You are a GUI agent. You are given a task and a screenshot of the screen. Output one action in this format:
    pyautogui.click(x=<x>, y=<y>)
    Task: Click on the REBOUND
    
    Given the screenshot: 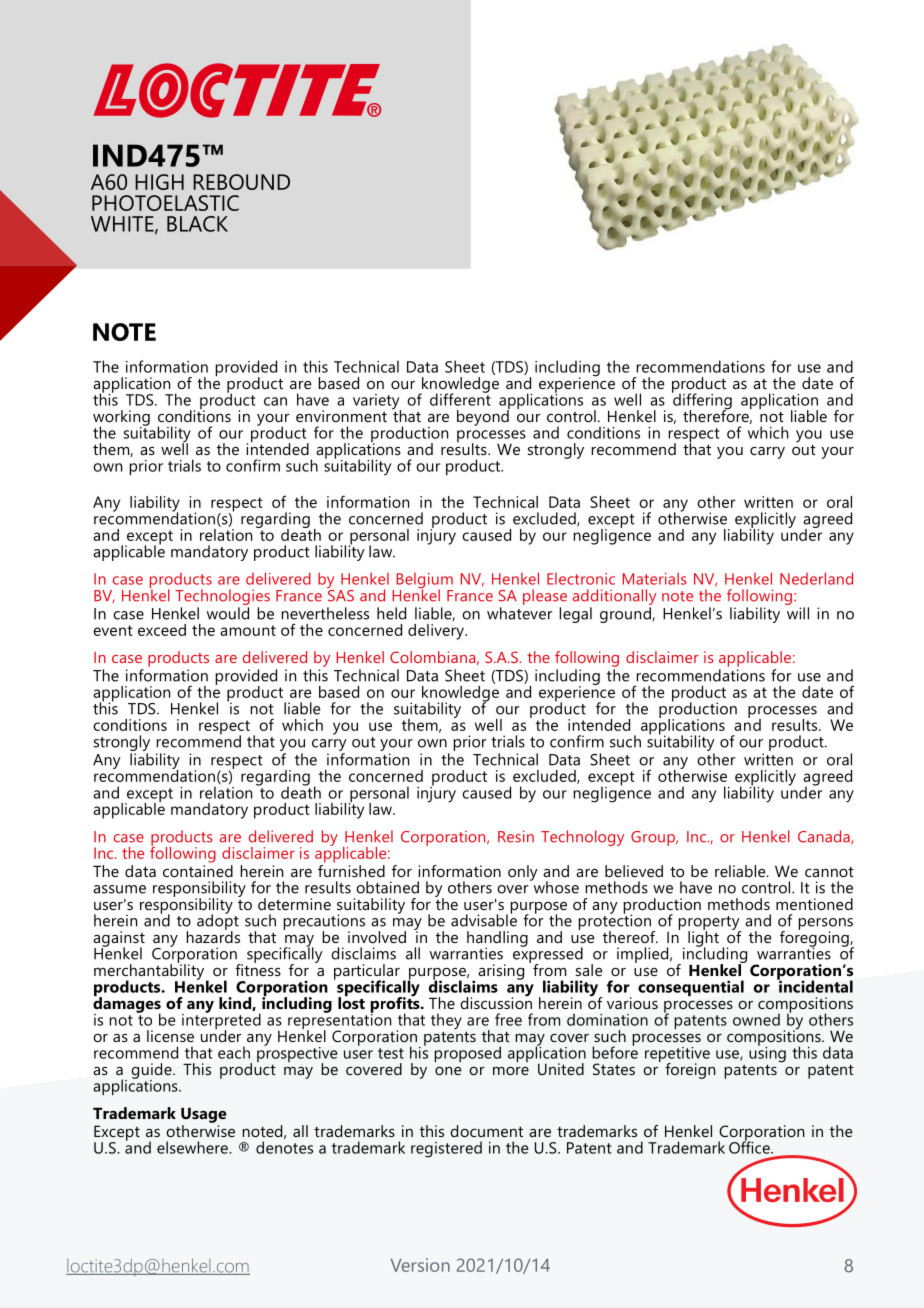 What is the action you would take?
    pyautogui.click(x=241, y=182)
